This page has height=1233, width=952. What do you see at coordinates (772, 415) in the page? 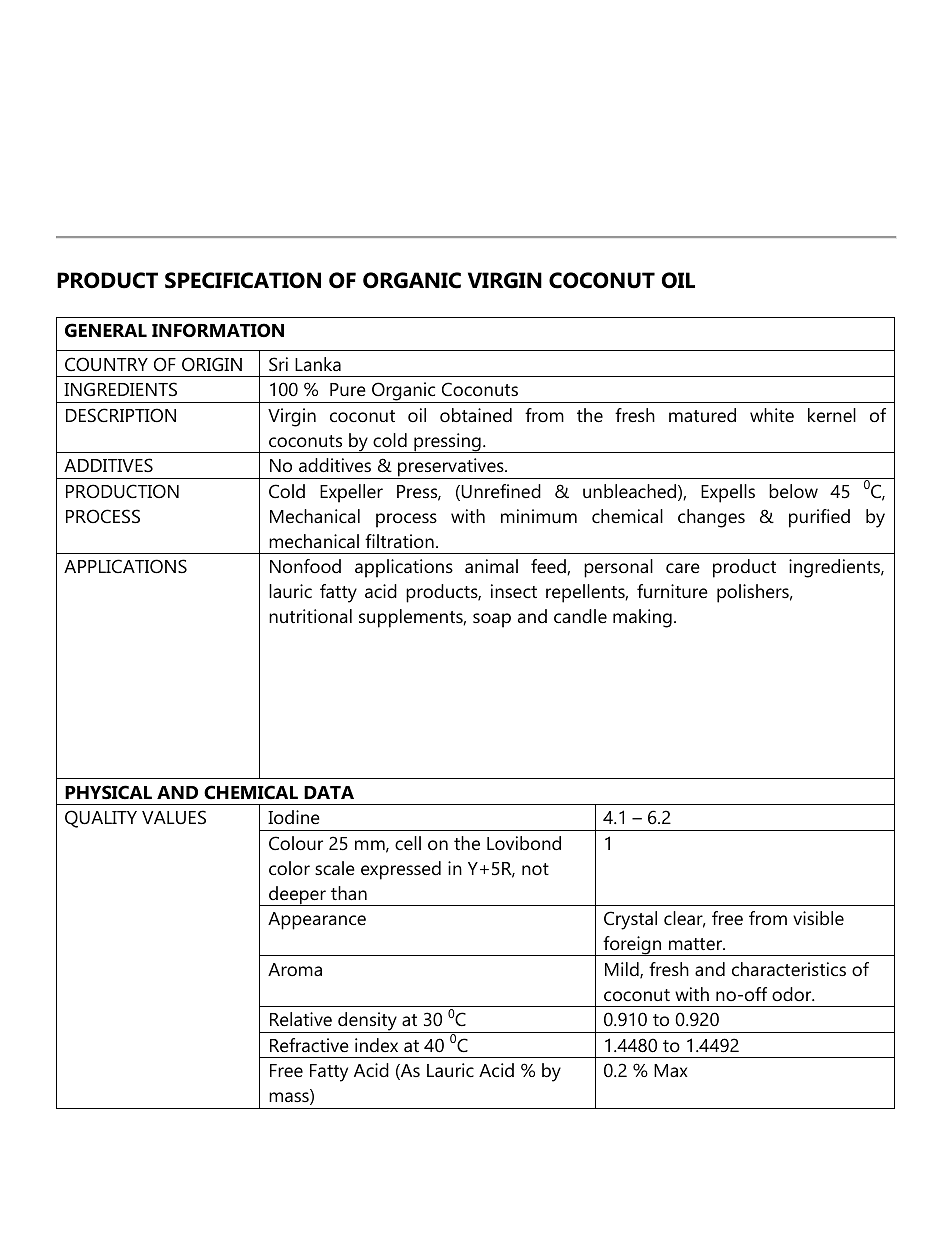
I see `white` at bounding box center [772, 415].
